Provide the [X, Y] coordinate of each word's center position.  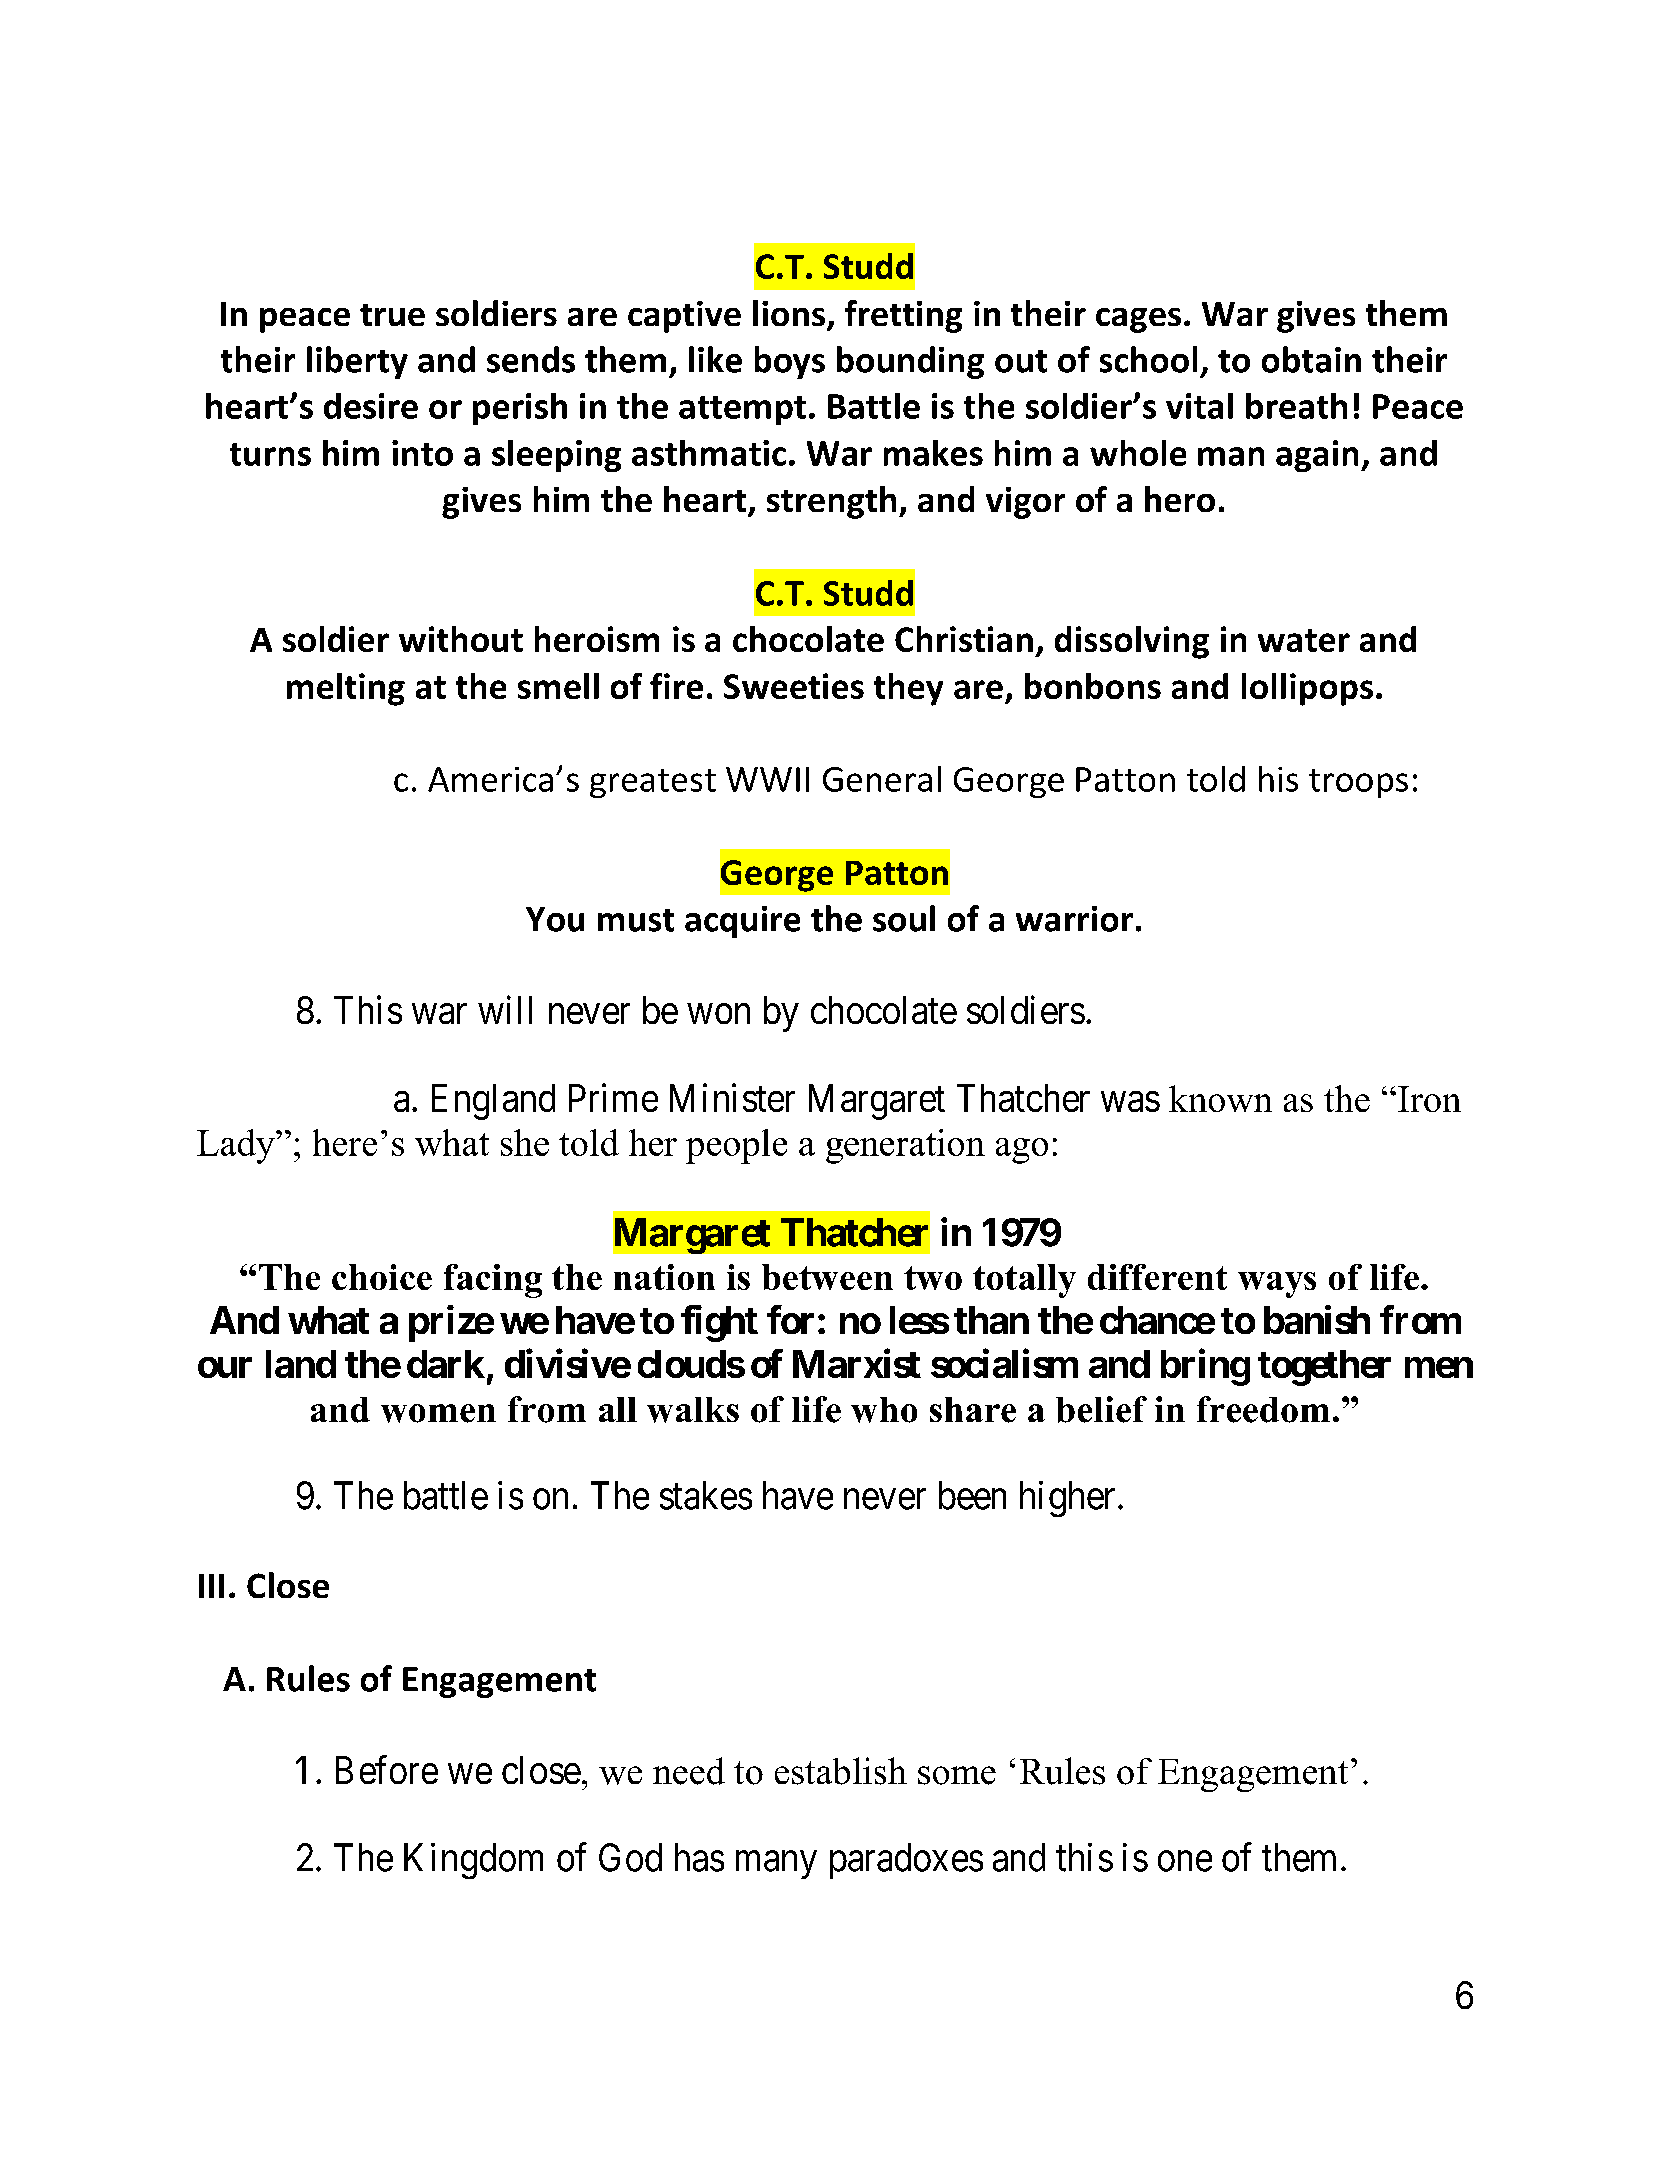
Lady [237, 1146]
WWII [767, 779]
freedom [1263, 1409]
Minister [732, 1097]
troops [1358, 783]
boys [790, 362]
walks [693, 1410]
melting [346, 689]
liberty [357, 362]
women [438, 1413]
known [1220, 1098]
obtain [1311, 359]
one [1185, 1861]
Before [387, 1770]
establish [841, 1771]
